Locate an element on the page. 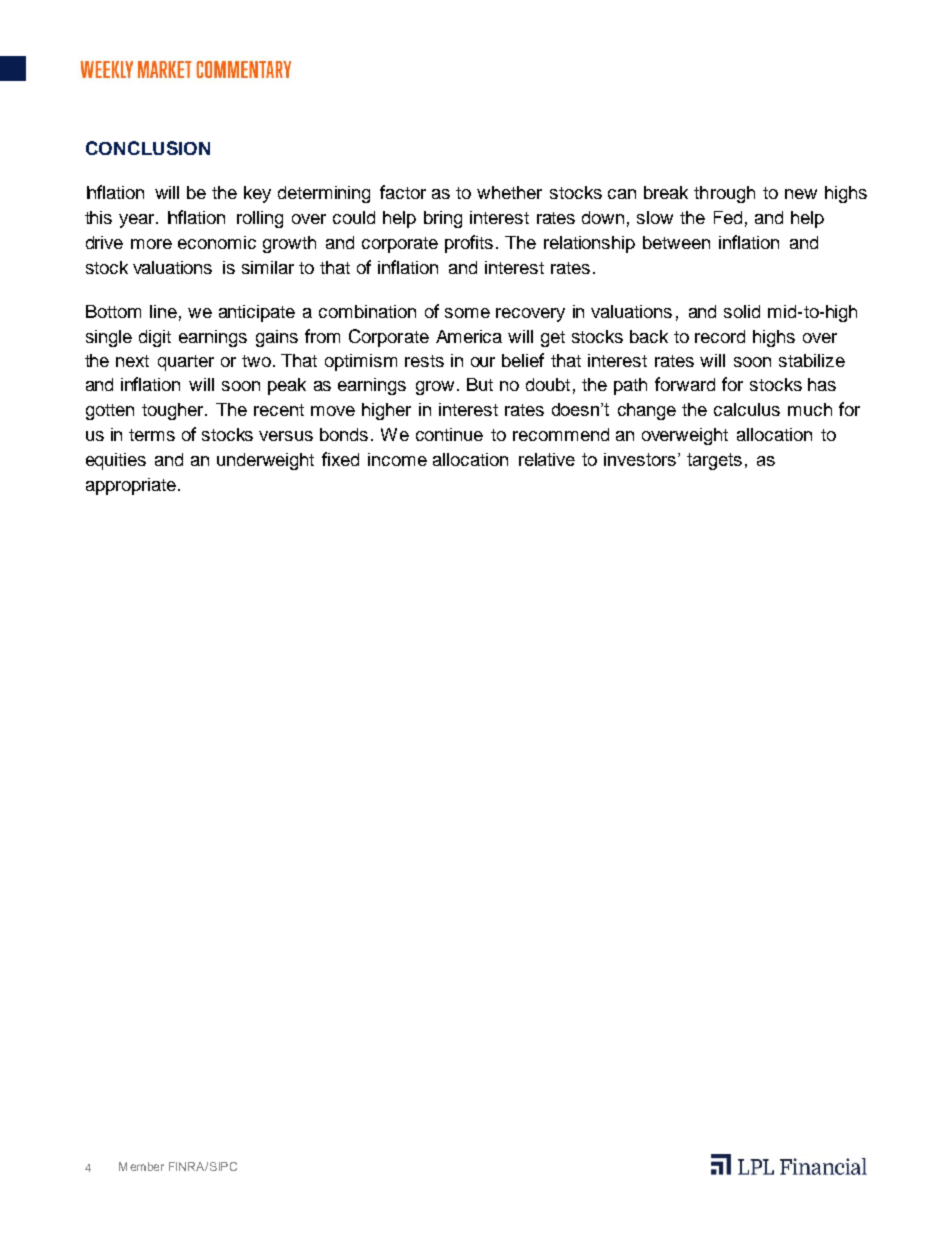  appropriate is located at coordinates (131, 486).
